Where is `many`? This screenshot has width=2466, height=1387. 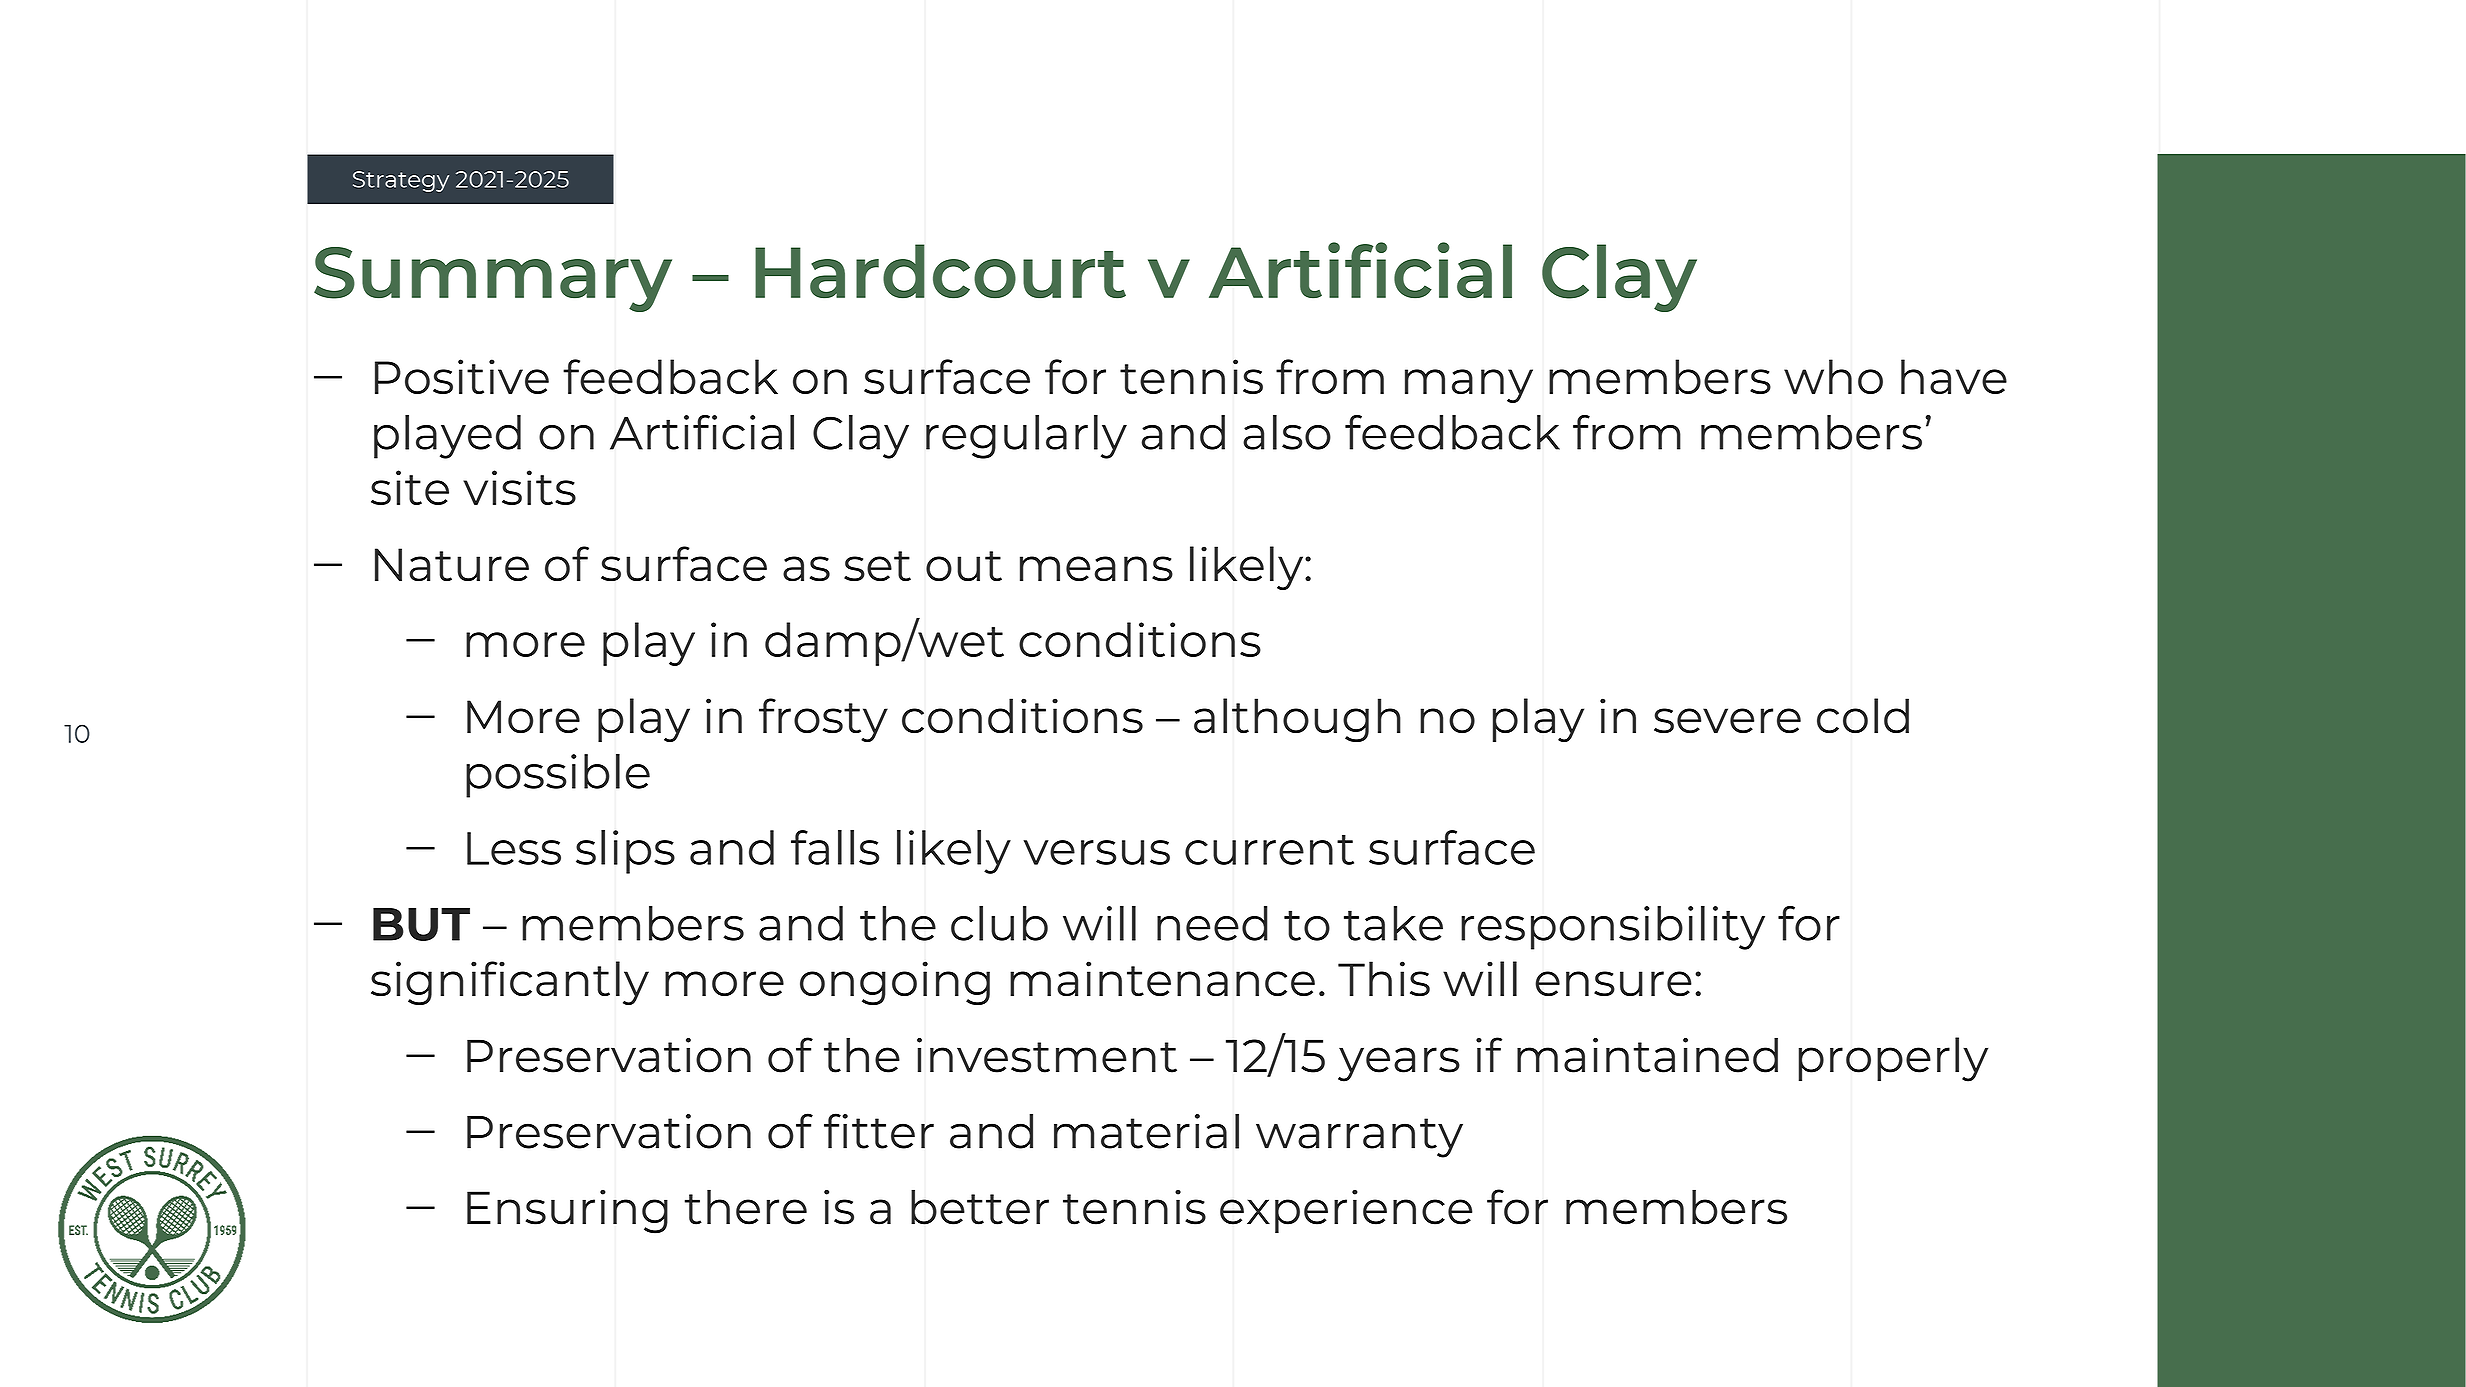 many is located at coordinates (1469, 386).
